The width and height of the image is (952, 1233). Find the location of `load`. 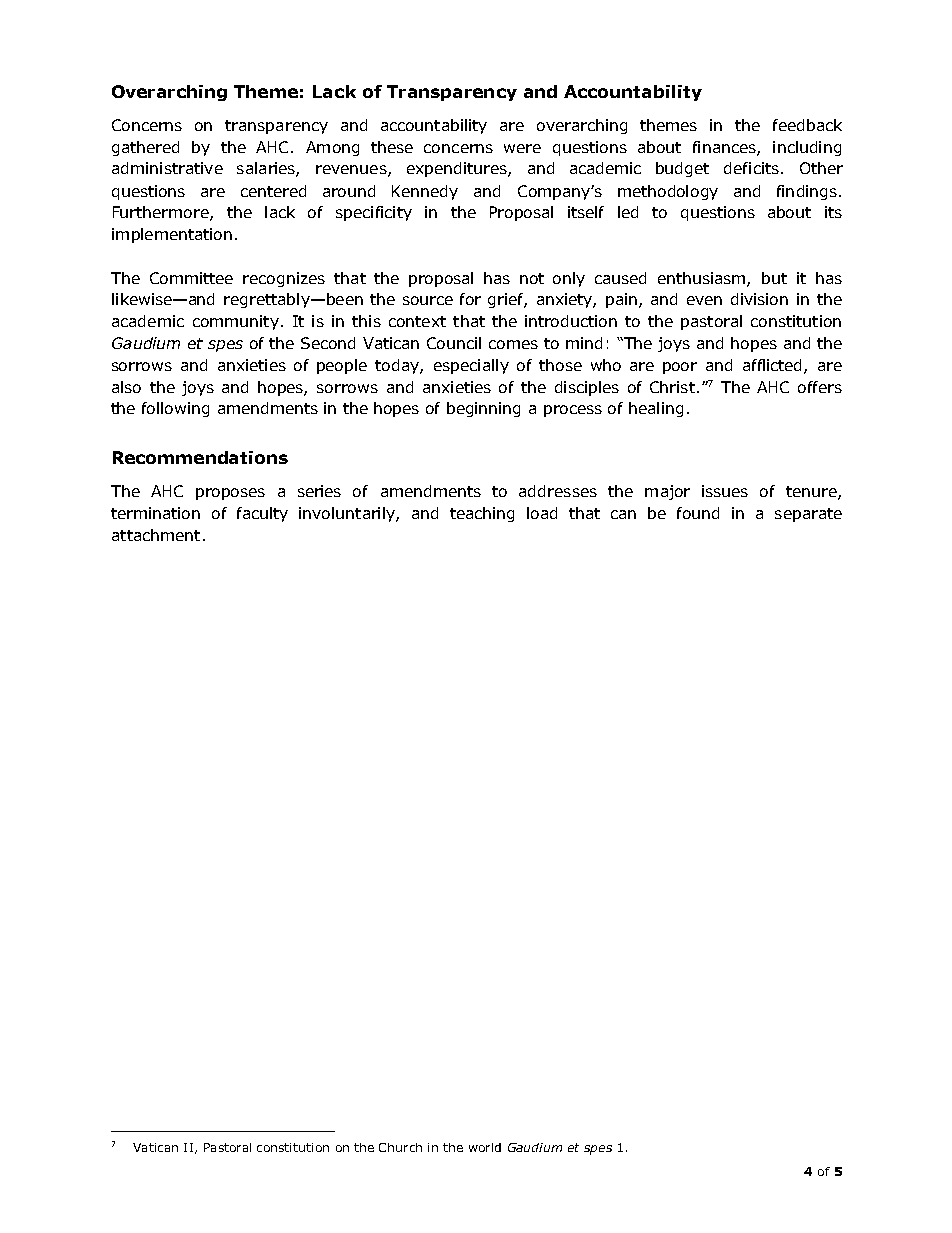

load is located at coordinates (542, 513).
